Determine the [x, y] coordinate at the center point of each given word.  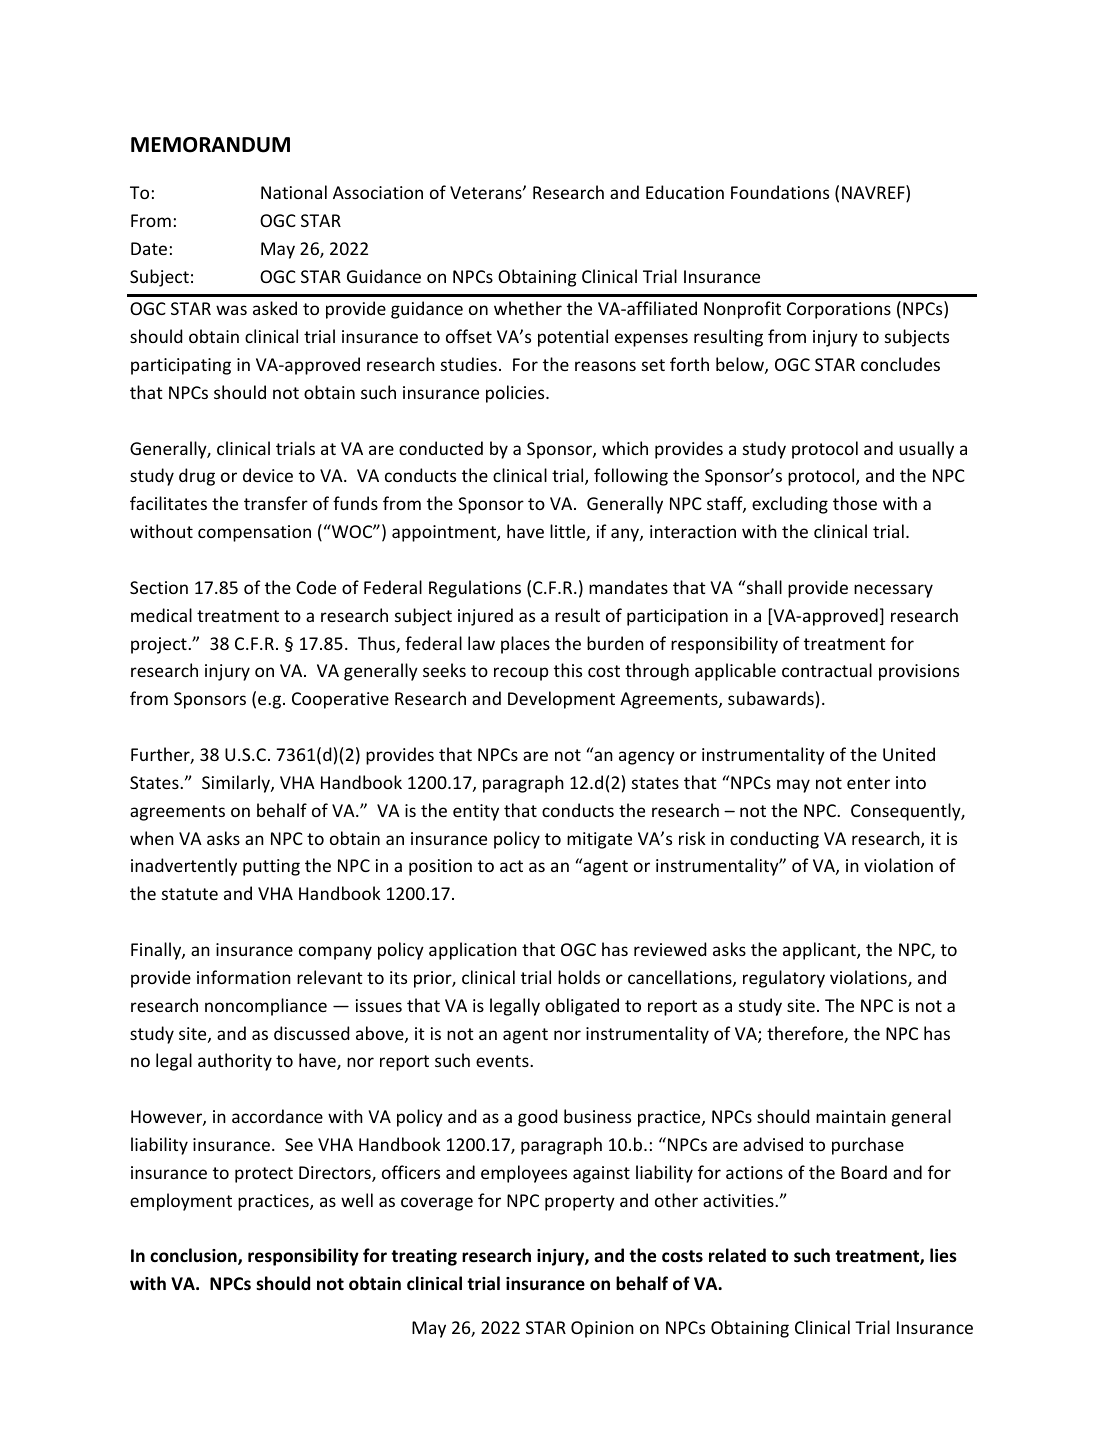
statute [190, 894]
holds [579, 977]
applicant [820, 951]
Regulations [475, 589]
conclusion [194, 1256]
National [294, 192]
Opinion [602, 1329]
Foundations [780, 192]
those [855, 503]
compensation [254, 533]
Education [685, 192]
